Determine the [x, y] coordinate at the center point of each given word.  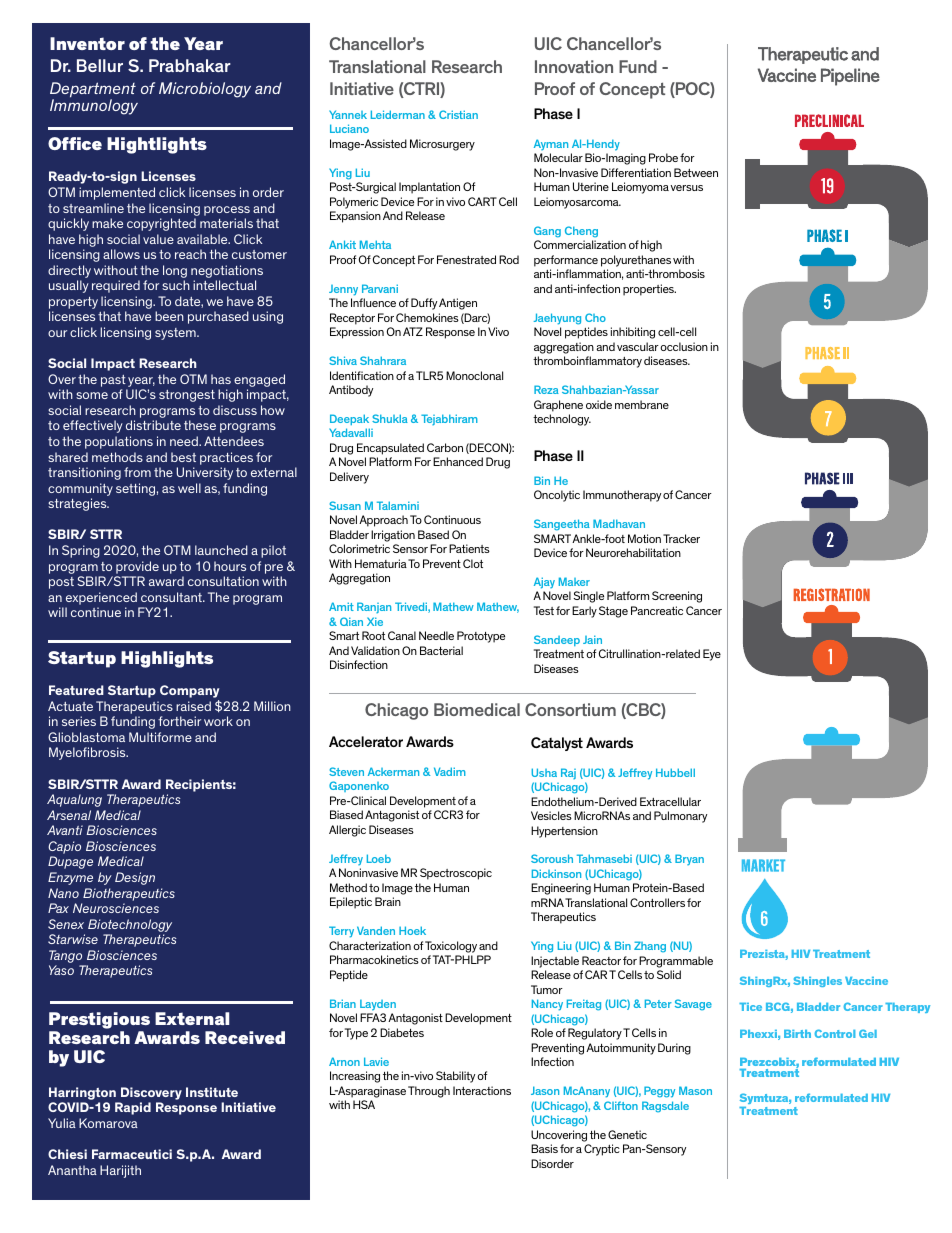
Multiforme [160, 737]
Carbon [445, 447]
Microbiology [205, 90]
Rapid [133, 1108]
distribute [153, 425]
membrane [642, 404]
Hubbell [675, 772]
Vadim [450, 771]
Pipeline [850, 77]
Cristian [458, 114]
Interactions [482, 1090]
